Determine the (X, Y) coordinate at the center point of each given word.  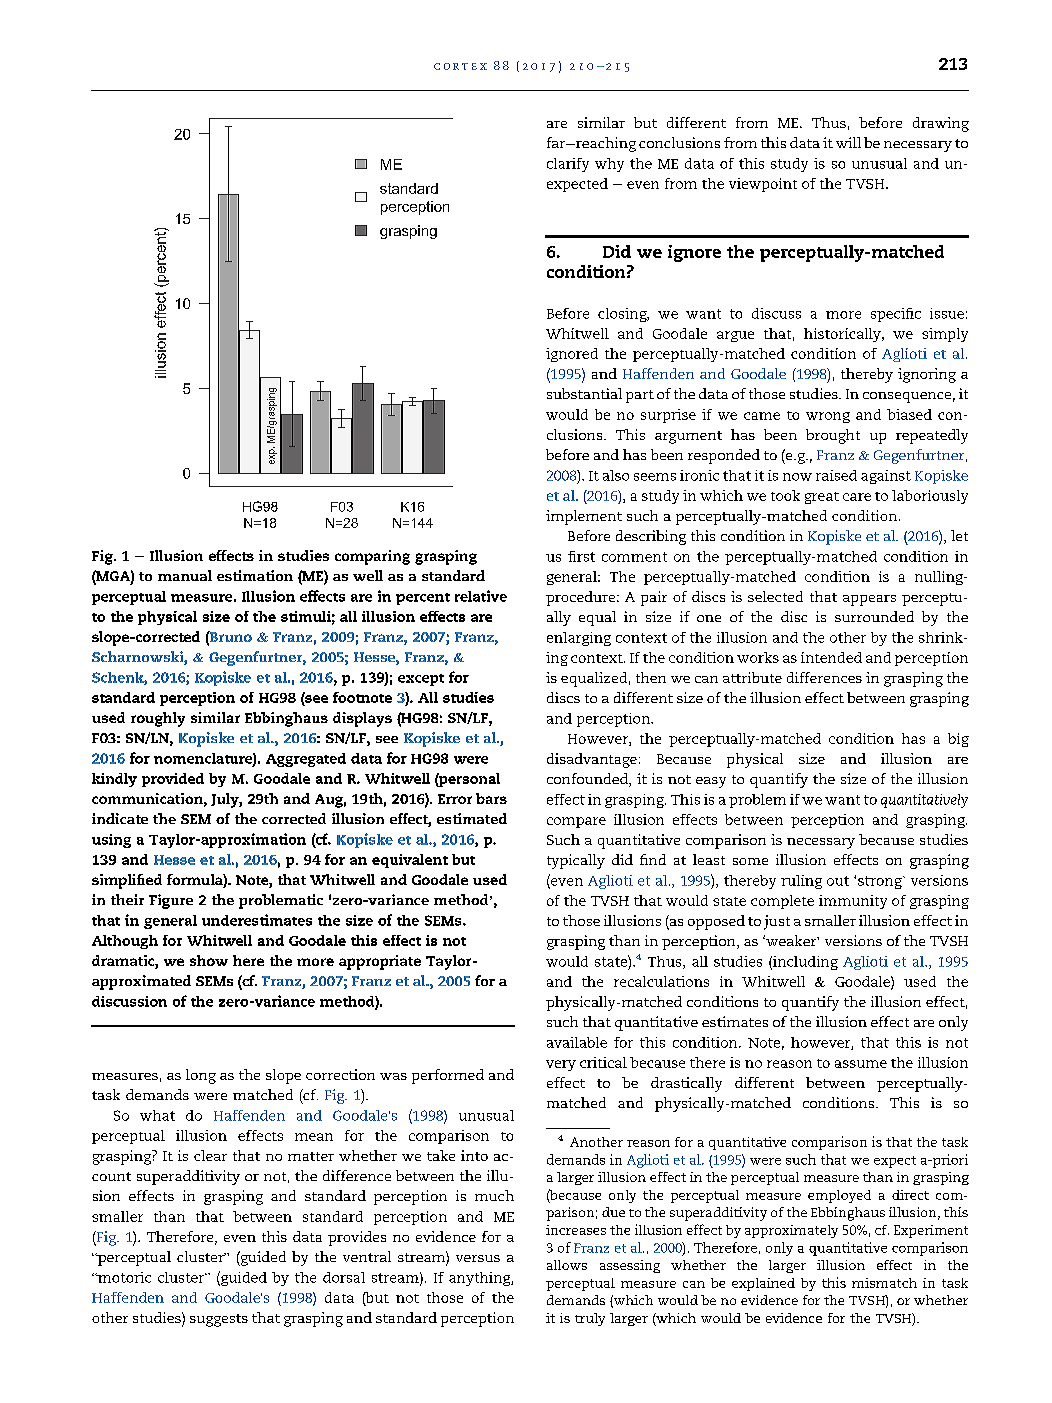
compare (576, 822)
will (848, 142)
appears (869, 600)
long (201, 1076)
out (838, 881)
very (561, 1065)
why (609, 165)
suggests (219, 1320)
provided (173, 780)
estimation (255, 575)
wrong (828, 417)
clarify (568, 165)
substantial (584, 393)
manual (185, 575)
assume (861, 1064)
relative (481, 596)
